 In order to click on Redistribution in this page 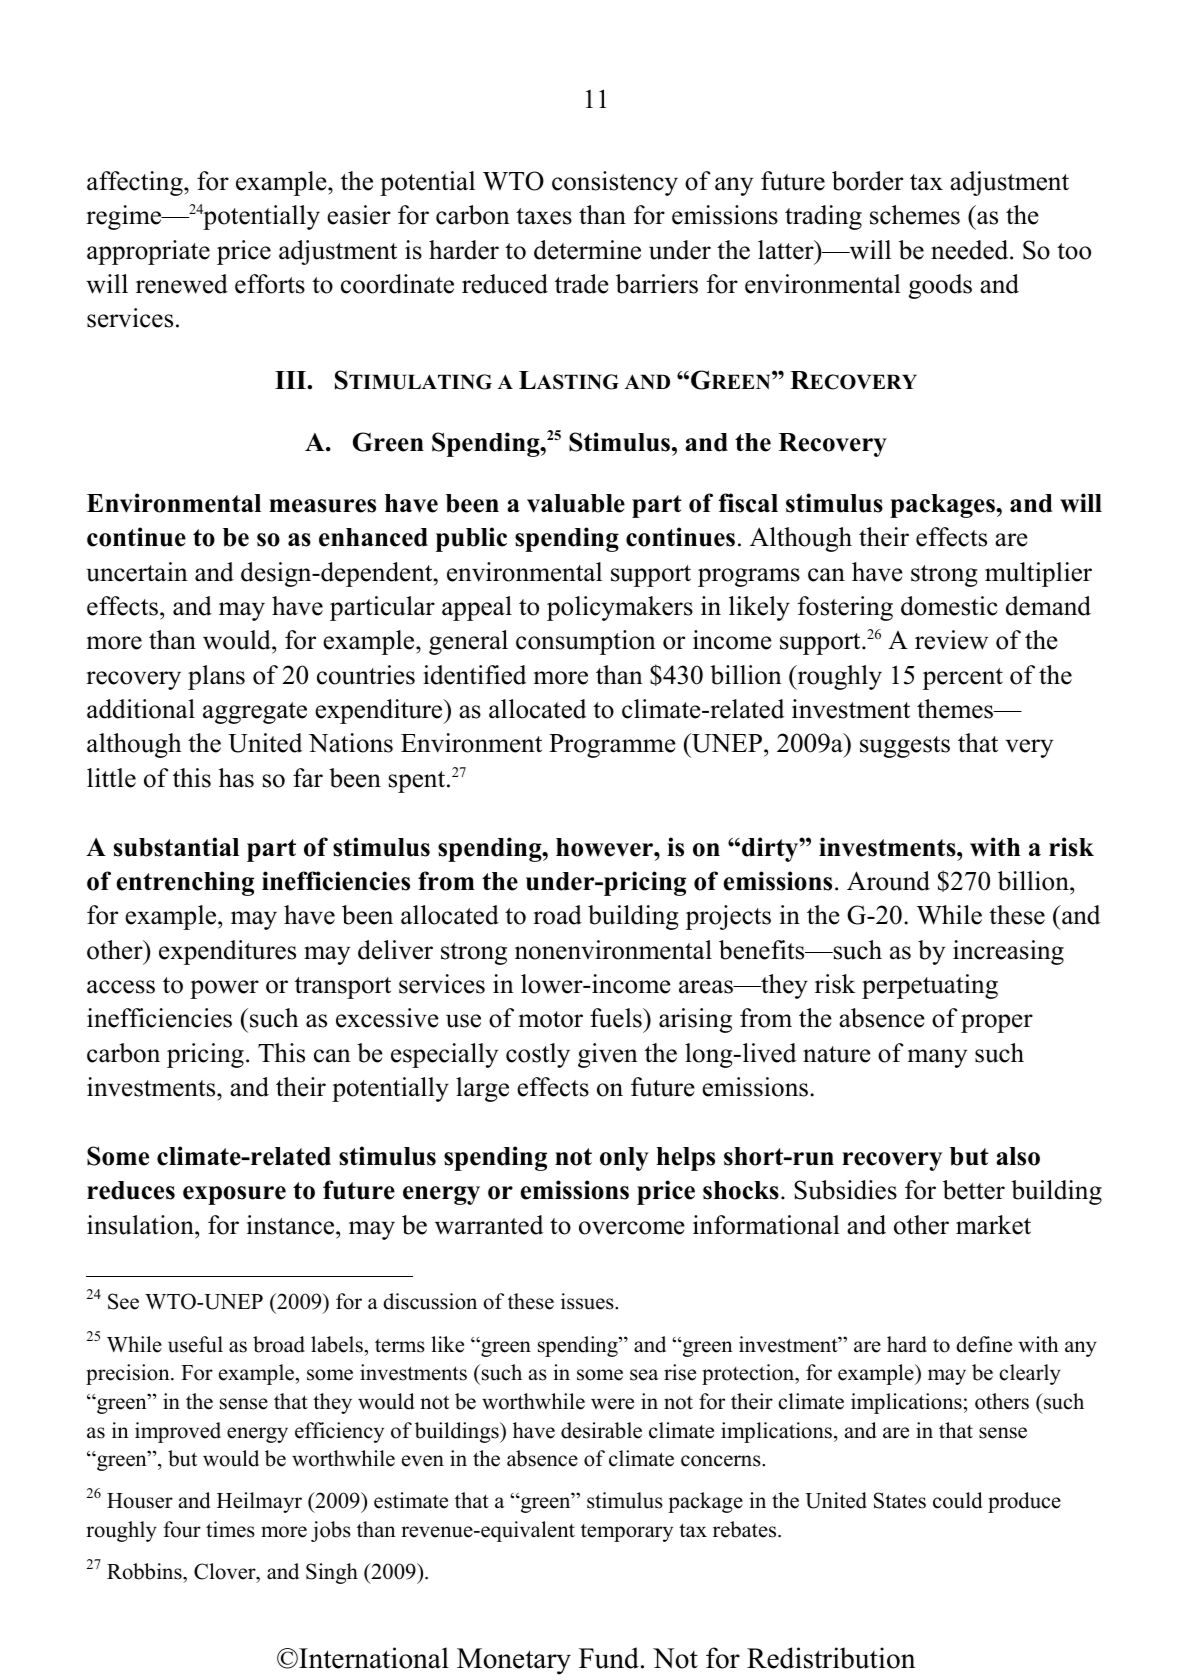, I will do `click(831, 1658)`.
